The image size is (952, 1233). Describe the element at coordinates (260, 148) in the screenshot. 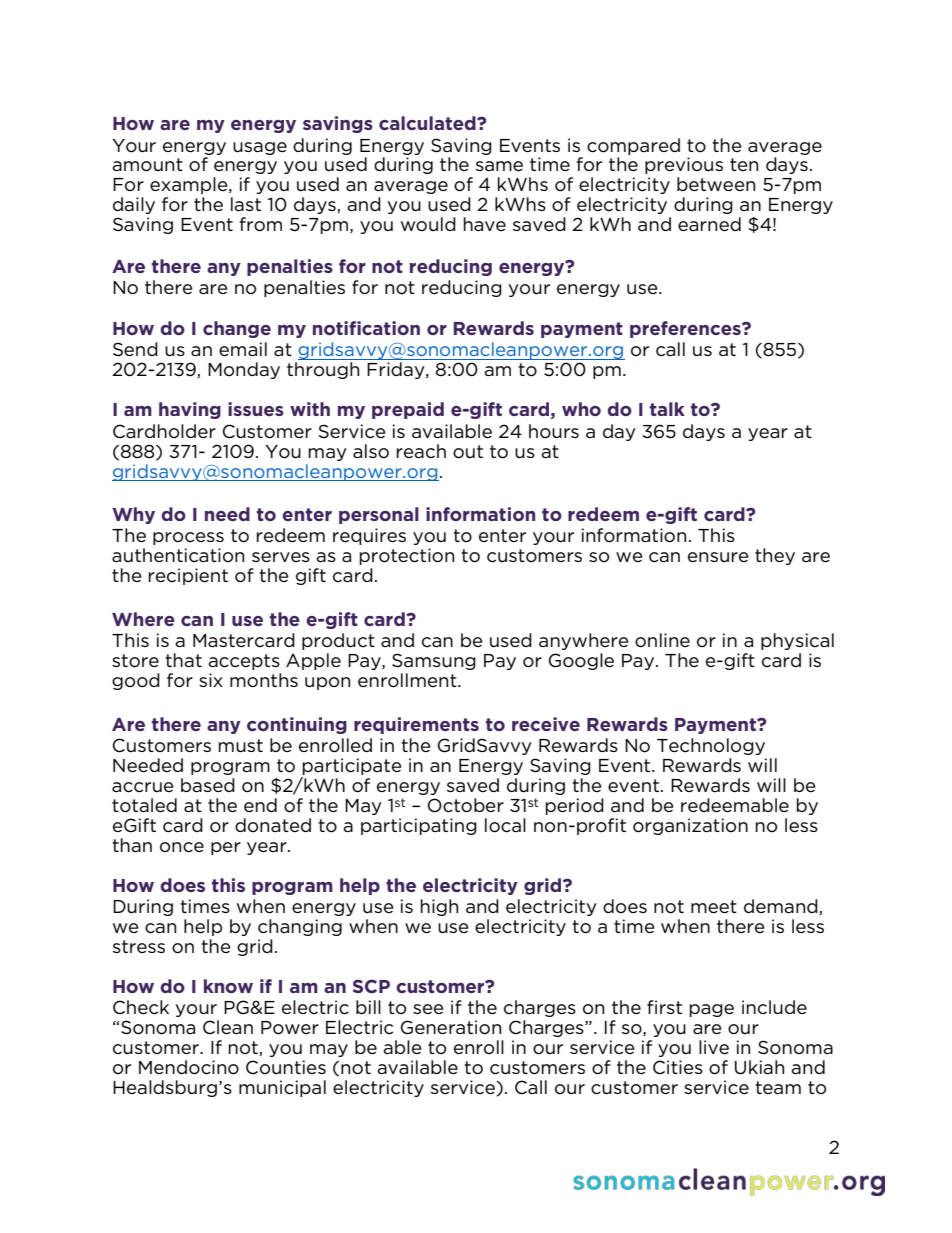

I see `usage` at that location.
